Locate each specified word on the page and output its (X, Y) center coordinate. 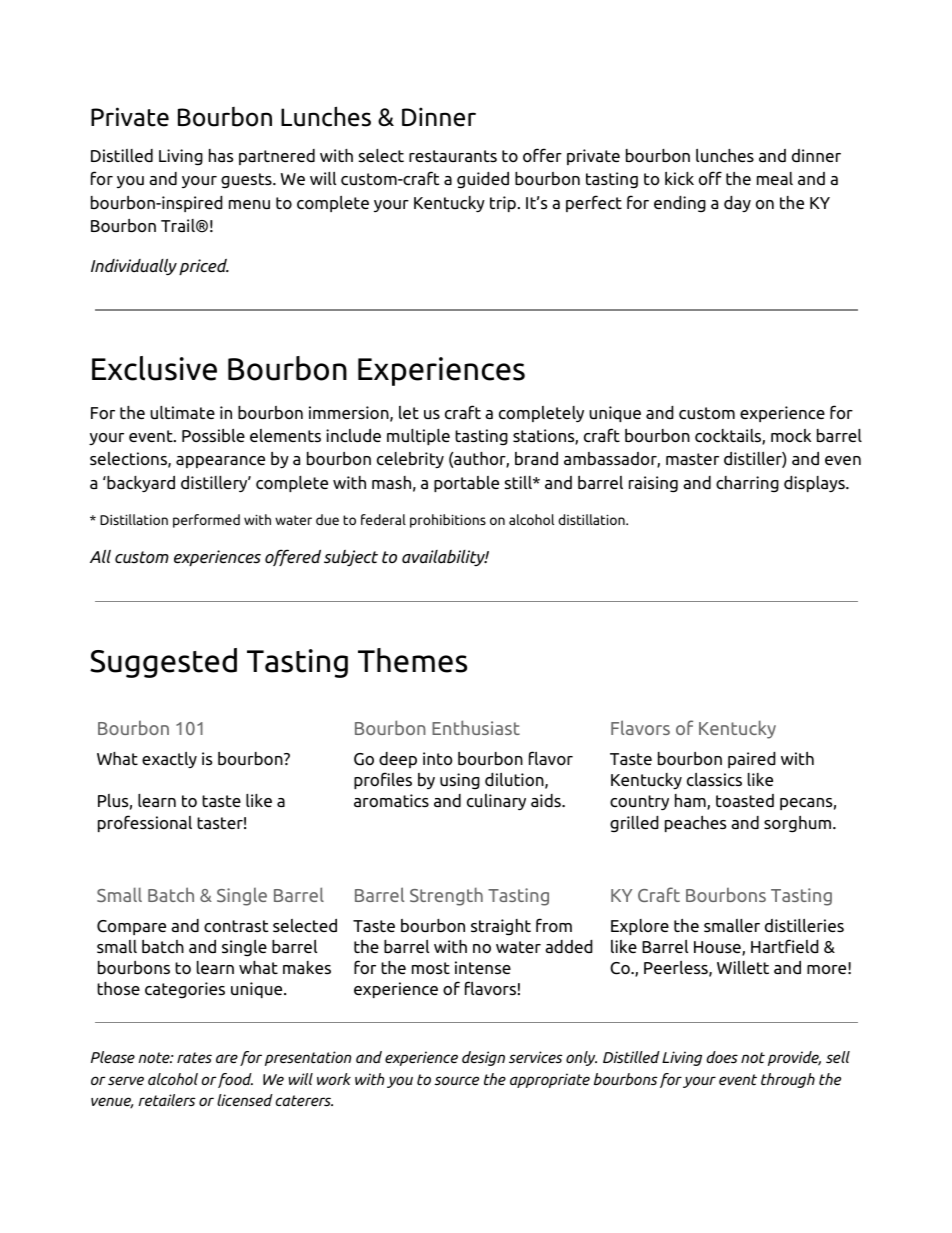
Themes (412, 660)
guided (483, 180)
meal (775, 178)
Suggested (163, 663)
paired (752, 760)
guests (247, 181)
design (483, 1058)
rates (194, 1057)
